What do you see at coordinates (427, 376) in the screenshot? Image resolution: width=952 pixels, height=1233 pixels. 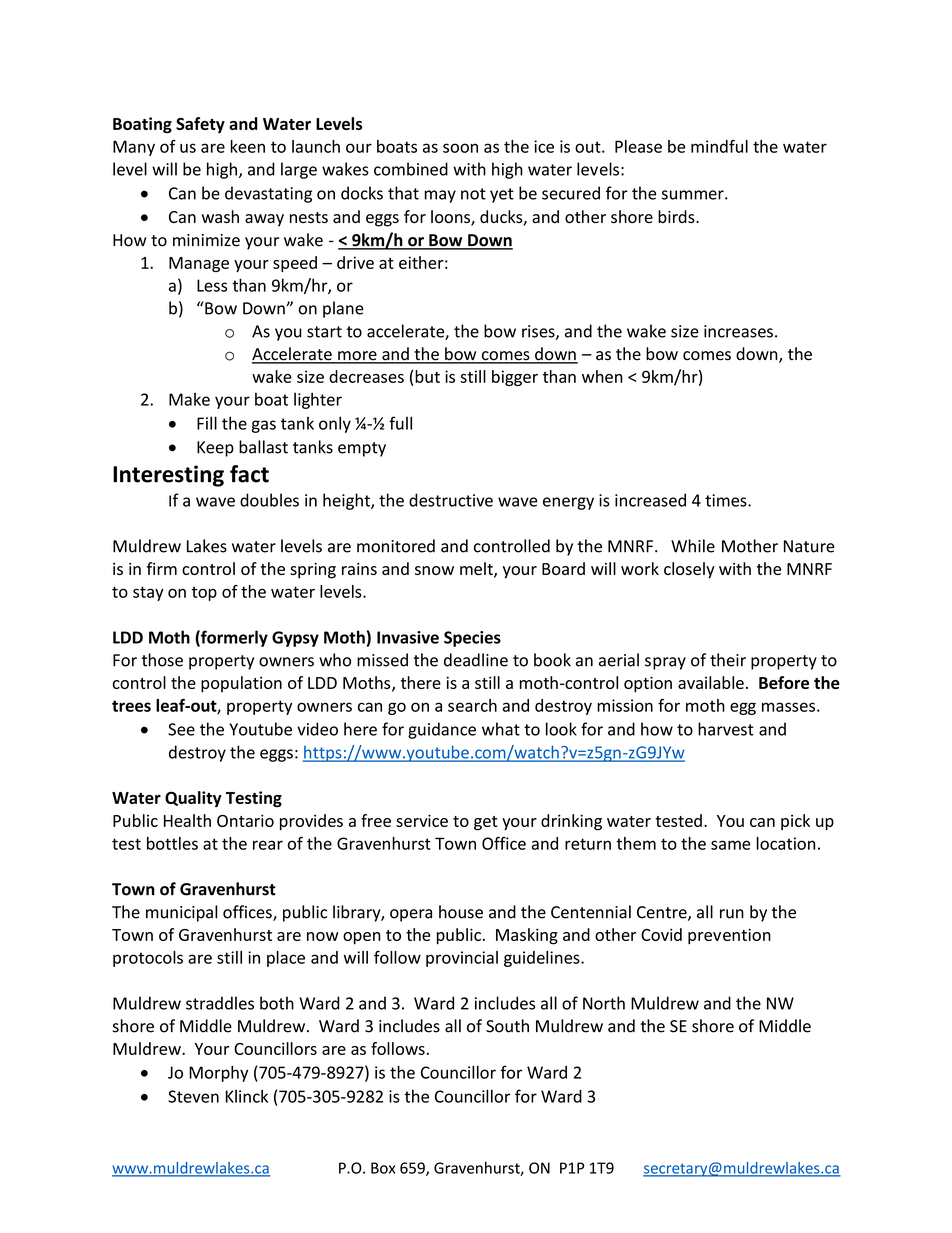 I see `but` at bounding box center [427, 376].
